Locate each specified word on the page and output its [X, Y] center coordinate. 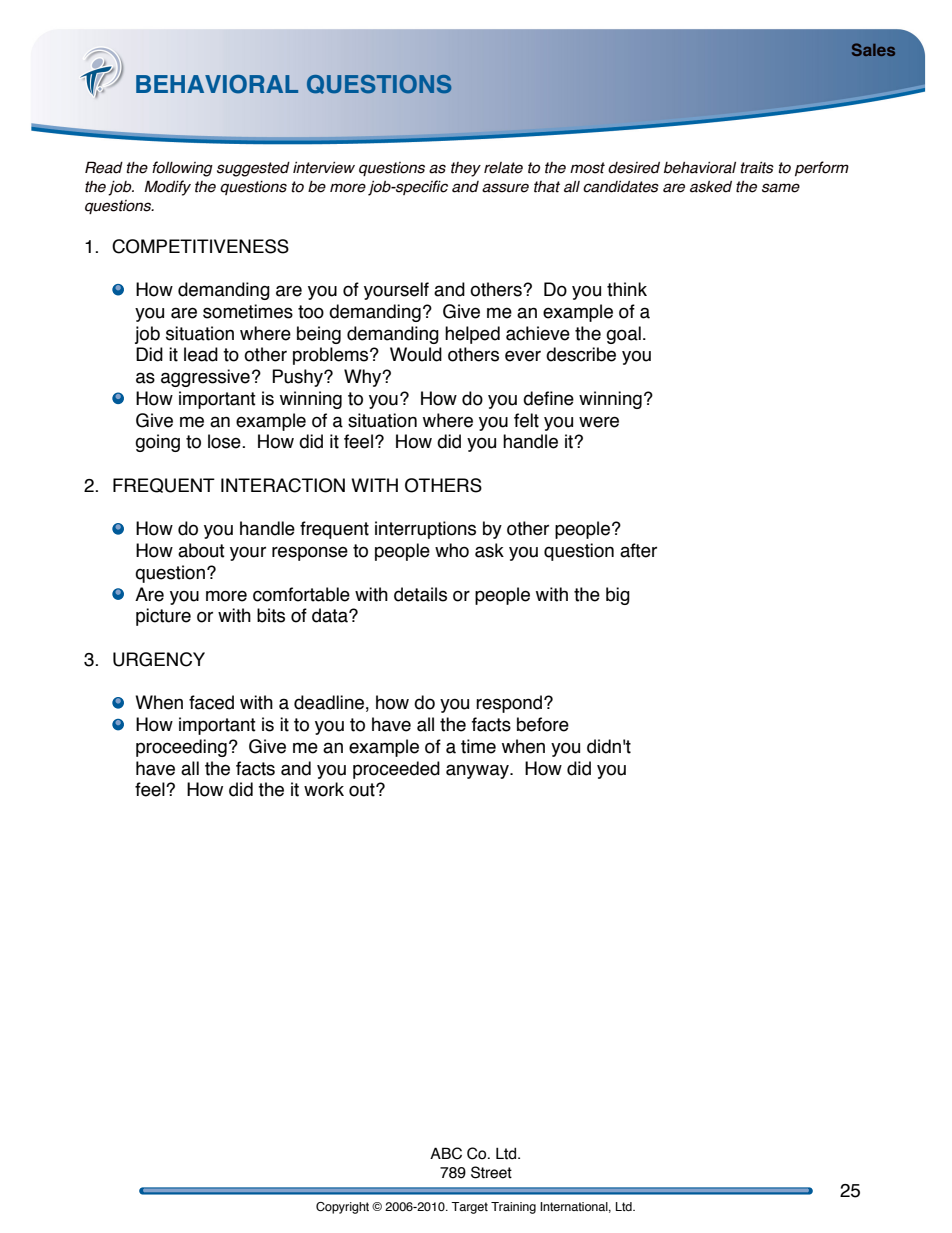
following [182, 169]
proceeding [181, 748]
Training [513, 1208]
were [599, 422]
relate [503, 168]
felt [526, 420]
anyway [478, 771]
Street [491, 1172]
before [543, 724]
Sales [873, 49]
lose [225, 441]
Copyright [342, 1208]
